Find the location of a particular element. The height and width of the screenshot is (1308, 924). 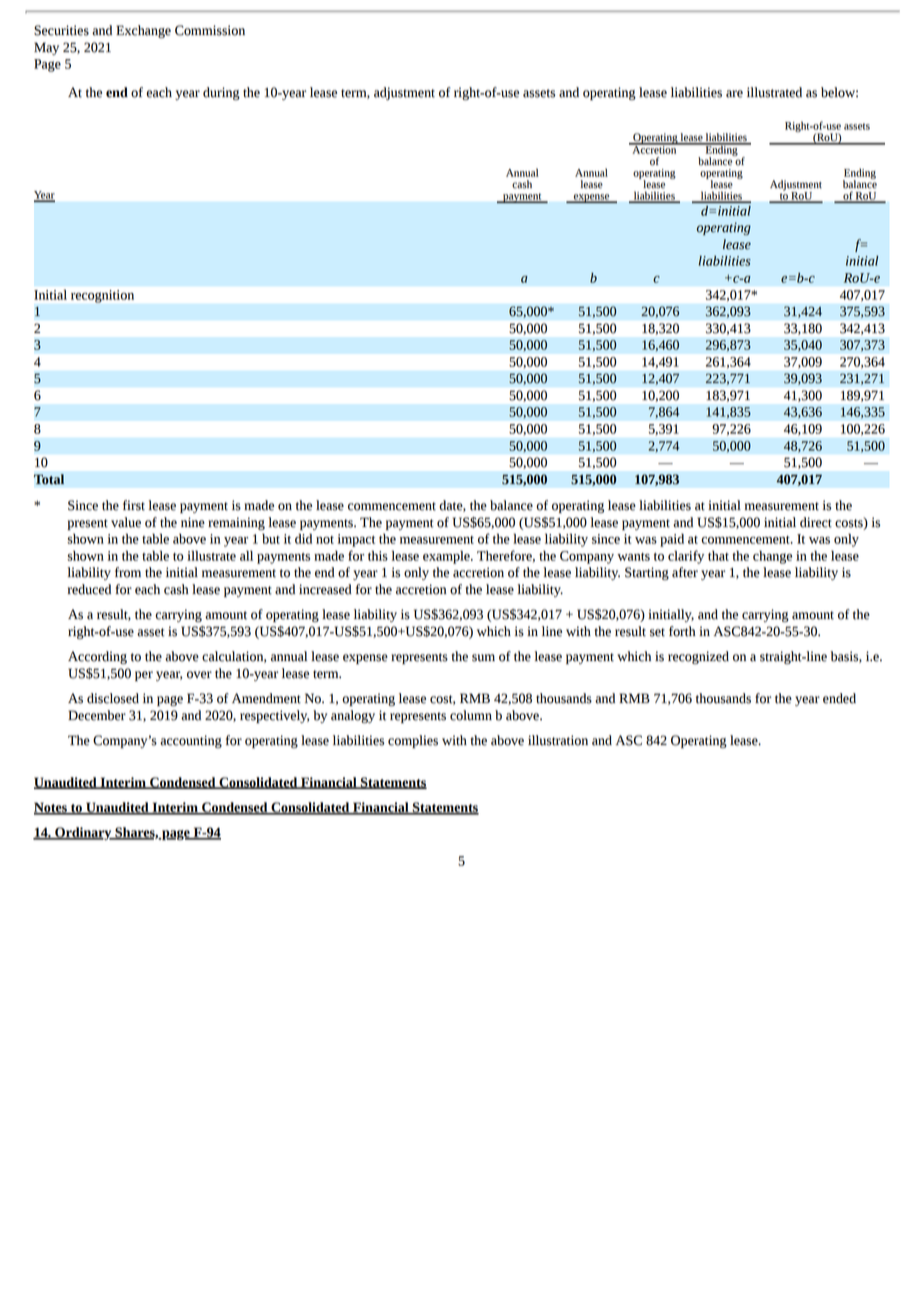

Ordinary is located at coordinates (83, 833).
